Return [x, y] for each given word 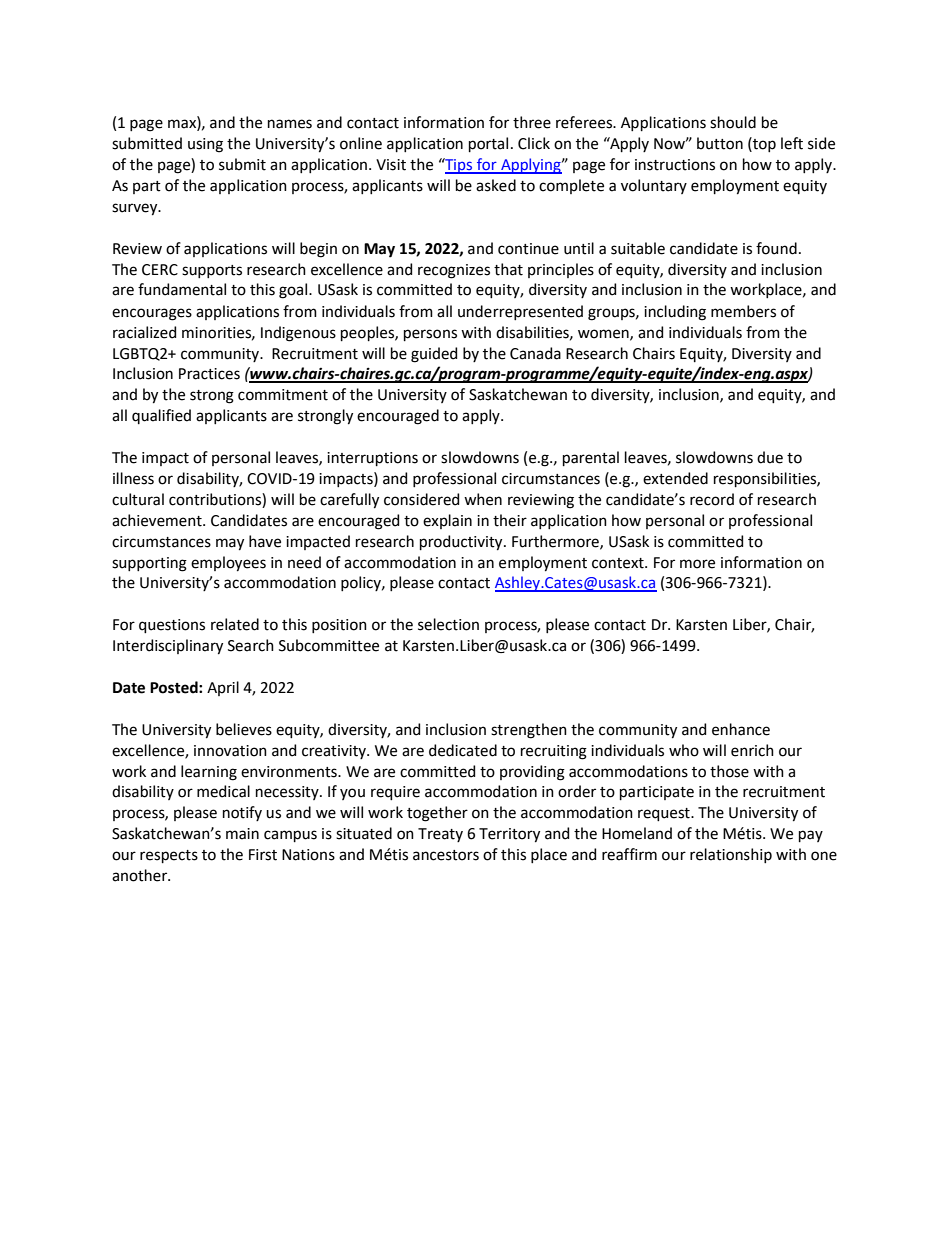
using [205, 145]
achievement [158, 520]
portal [488, 144]
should [733, 122]
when [483, 499]
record [712, 499]
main [242, 834]
